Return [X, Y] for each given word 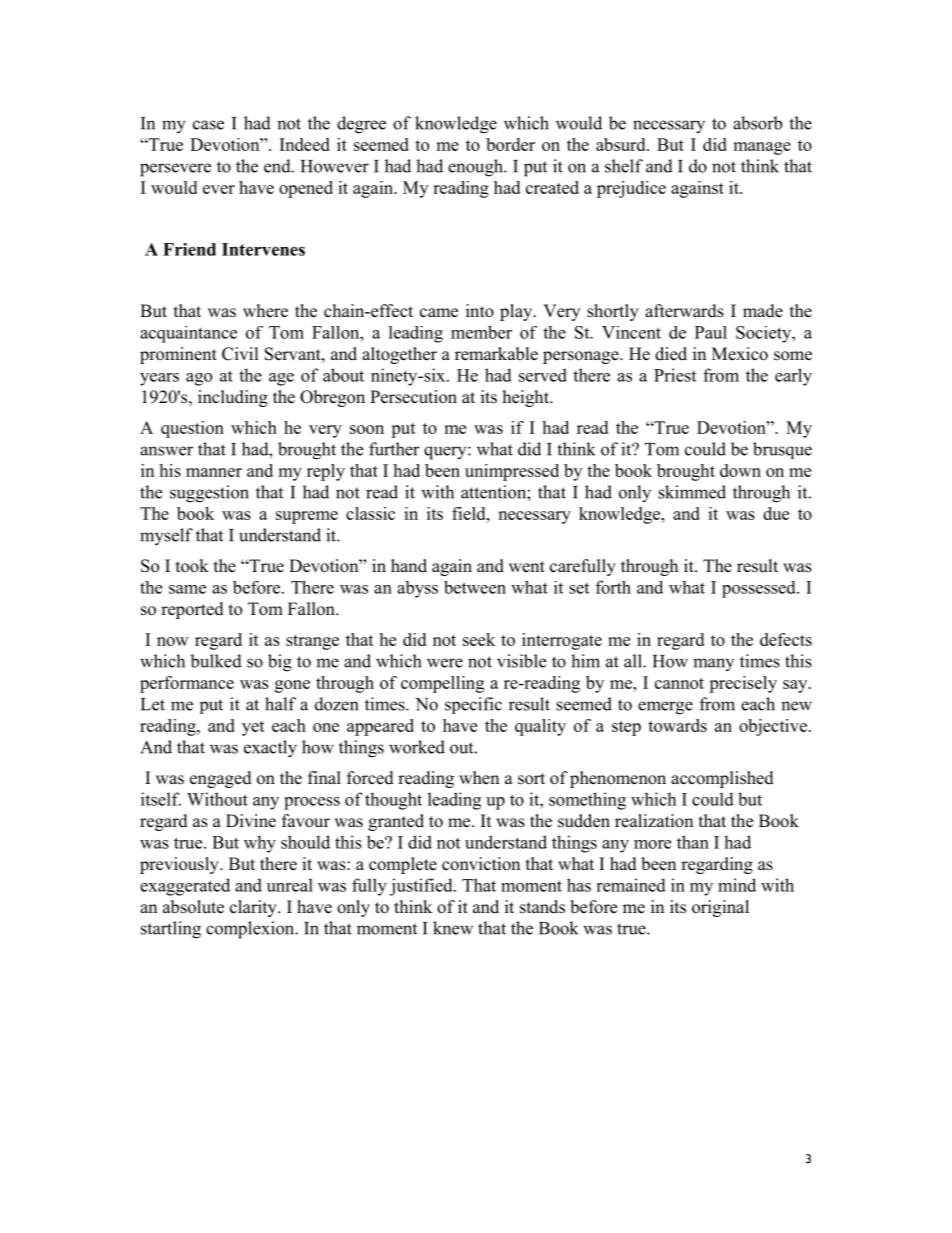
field [470, 513]
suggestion [209, 494]
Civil [240, 354]
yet [253, 728]
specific [473, 705]
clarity [254, 908]
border [510, 144]
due [776, 513]
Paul [711, 332]
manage [762, 148]
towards [677, 725]
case [208, 125]
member [481, 332]
